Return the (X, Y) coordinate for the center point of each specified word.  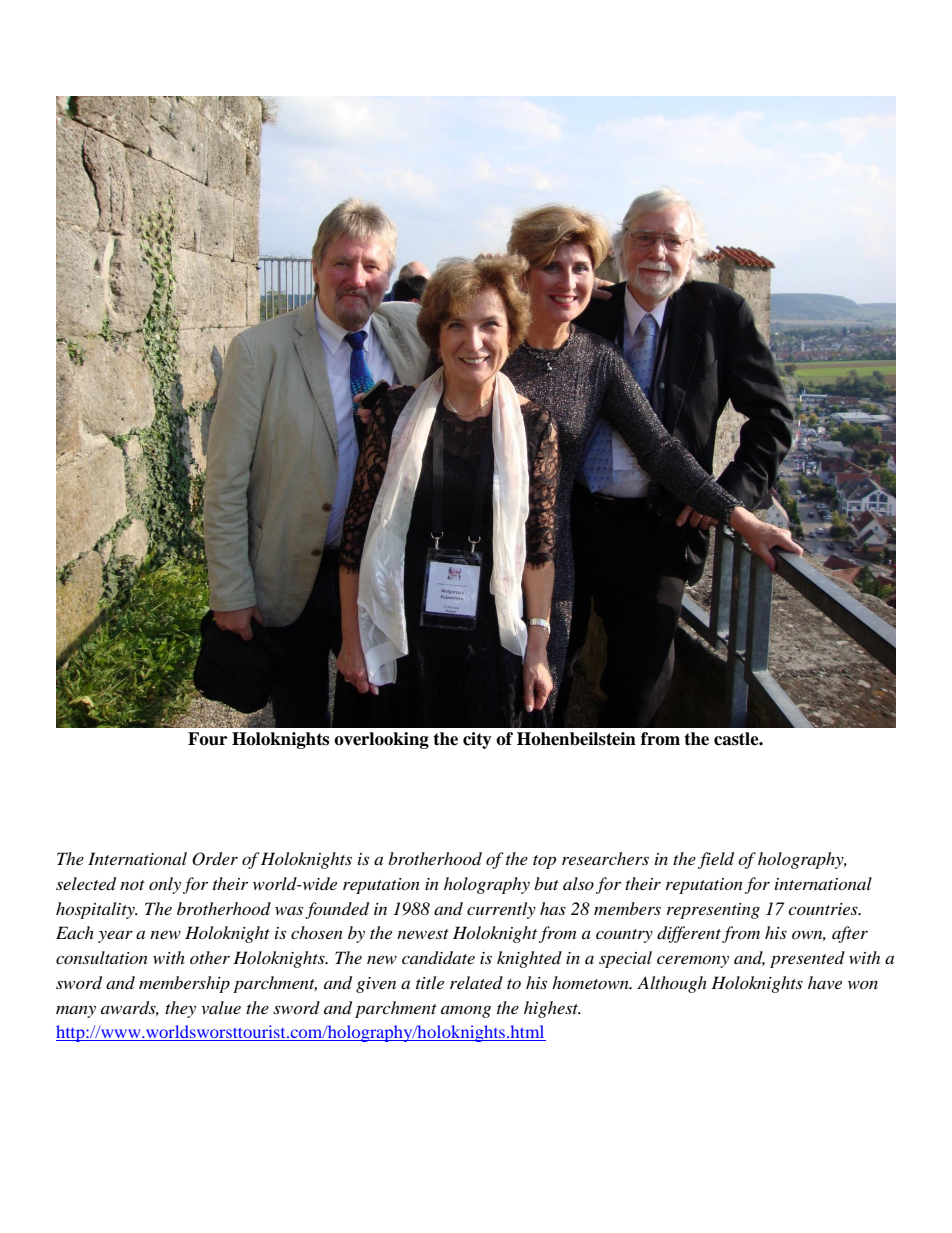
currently (501, 910)
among (466, 1011)
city (477, 740)
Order (215, 859)
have (825, 982)
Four (207, 739)
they (180, 1009)
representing (713, 911)
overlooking (381, 740)
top (544, 862)
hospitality (96, 910)
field (716, 860)
